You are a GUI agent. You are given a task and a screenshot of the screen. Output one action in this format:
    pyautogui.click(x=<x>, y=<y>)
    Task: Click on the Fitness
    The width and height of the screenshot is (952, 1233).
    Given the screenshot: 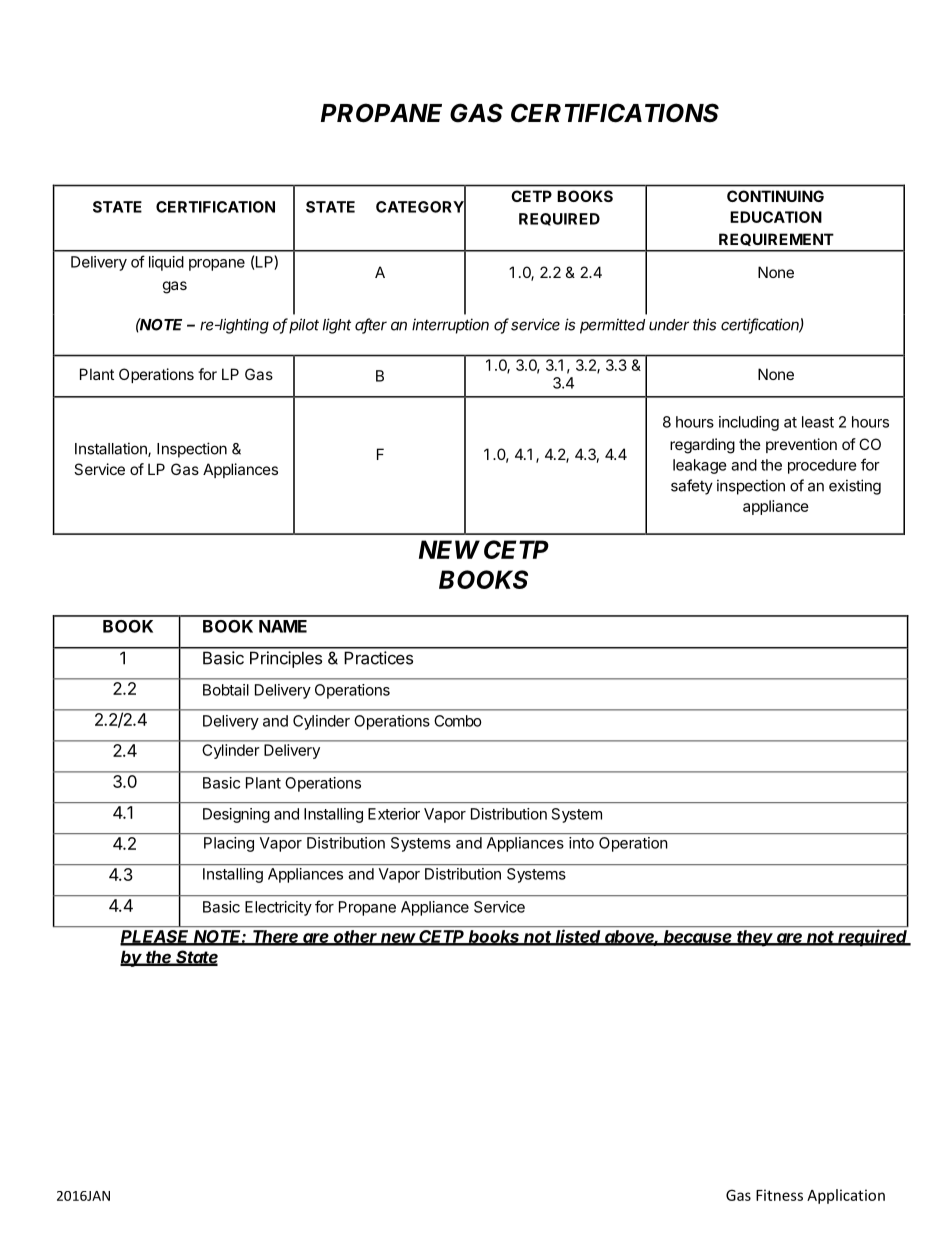 What is the action you would take?
    pyautogui.click(x=779, y=1195)
